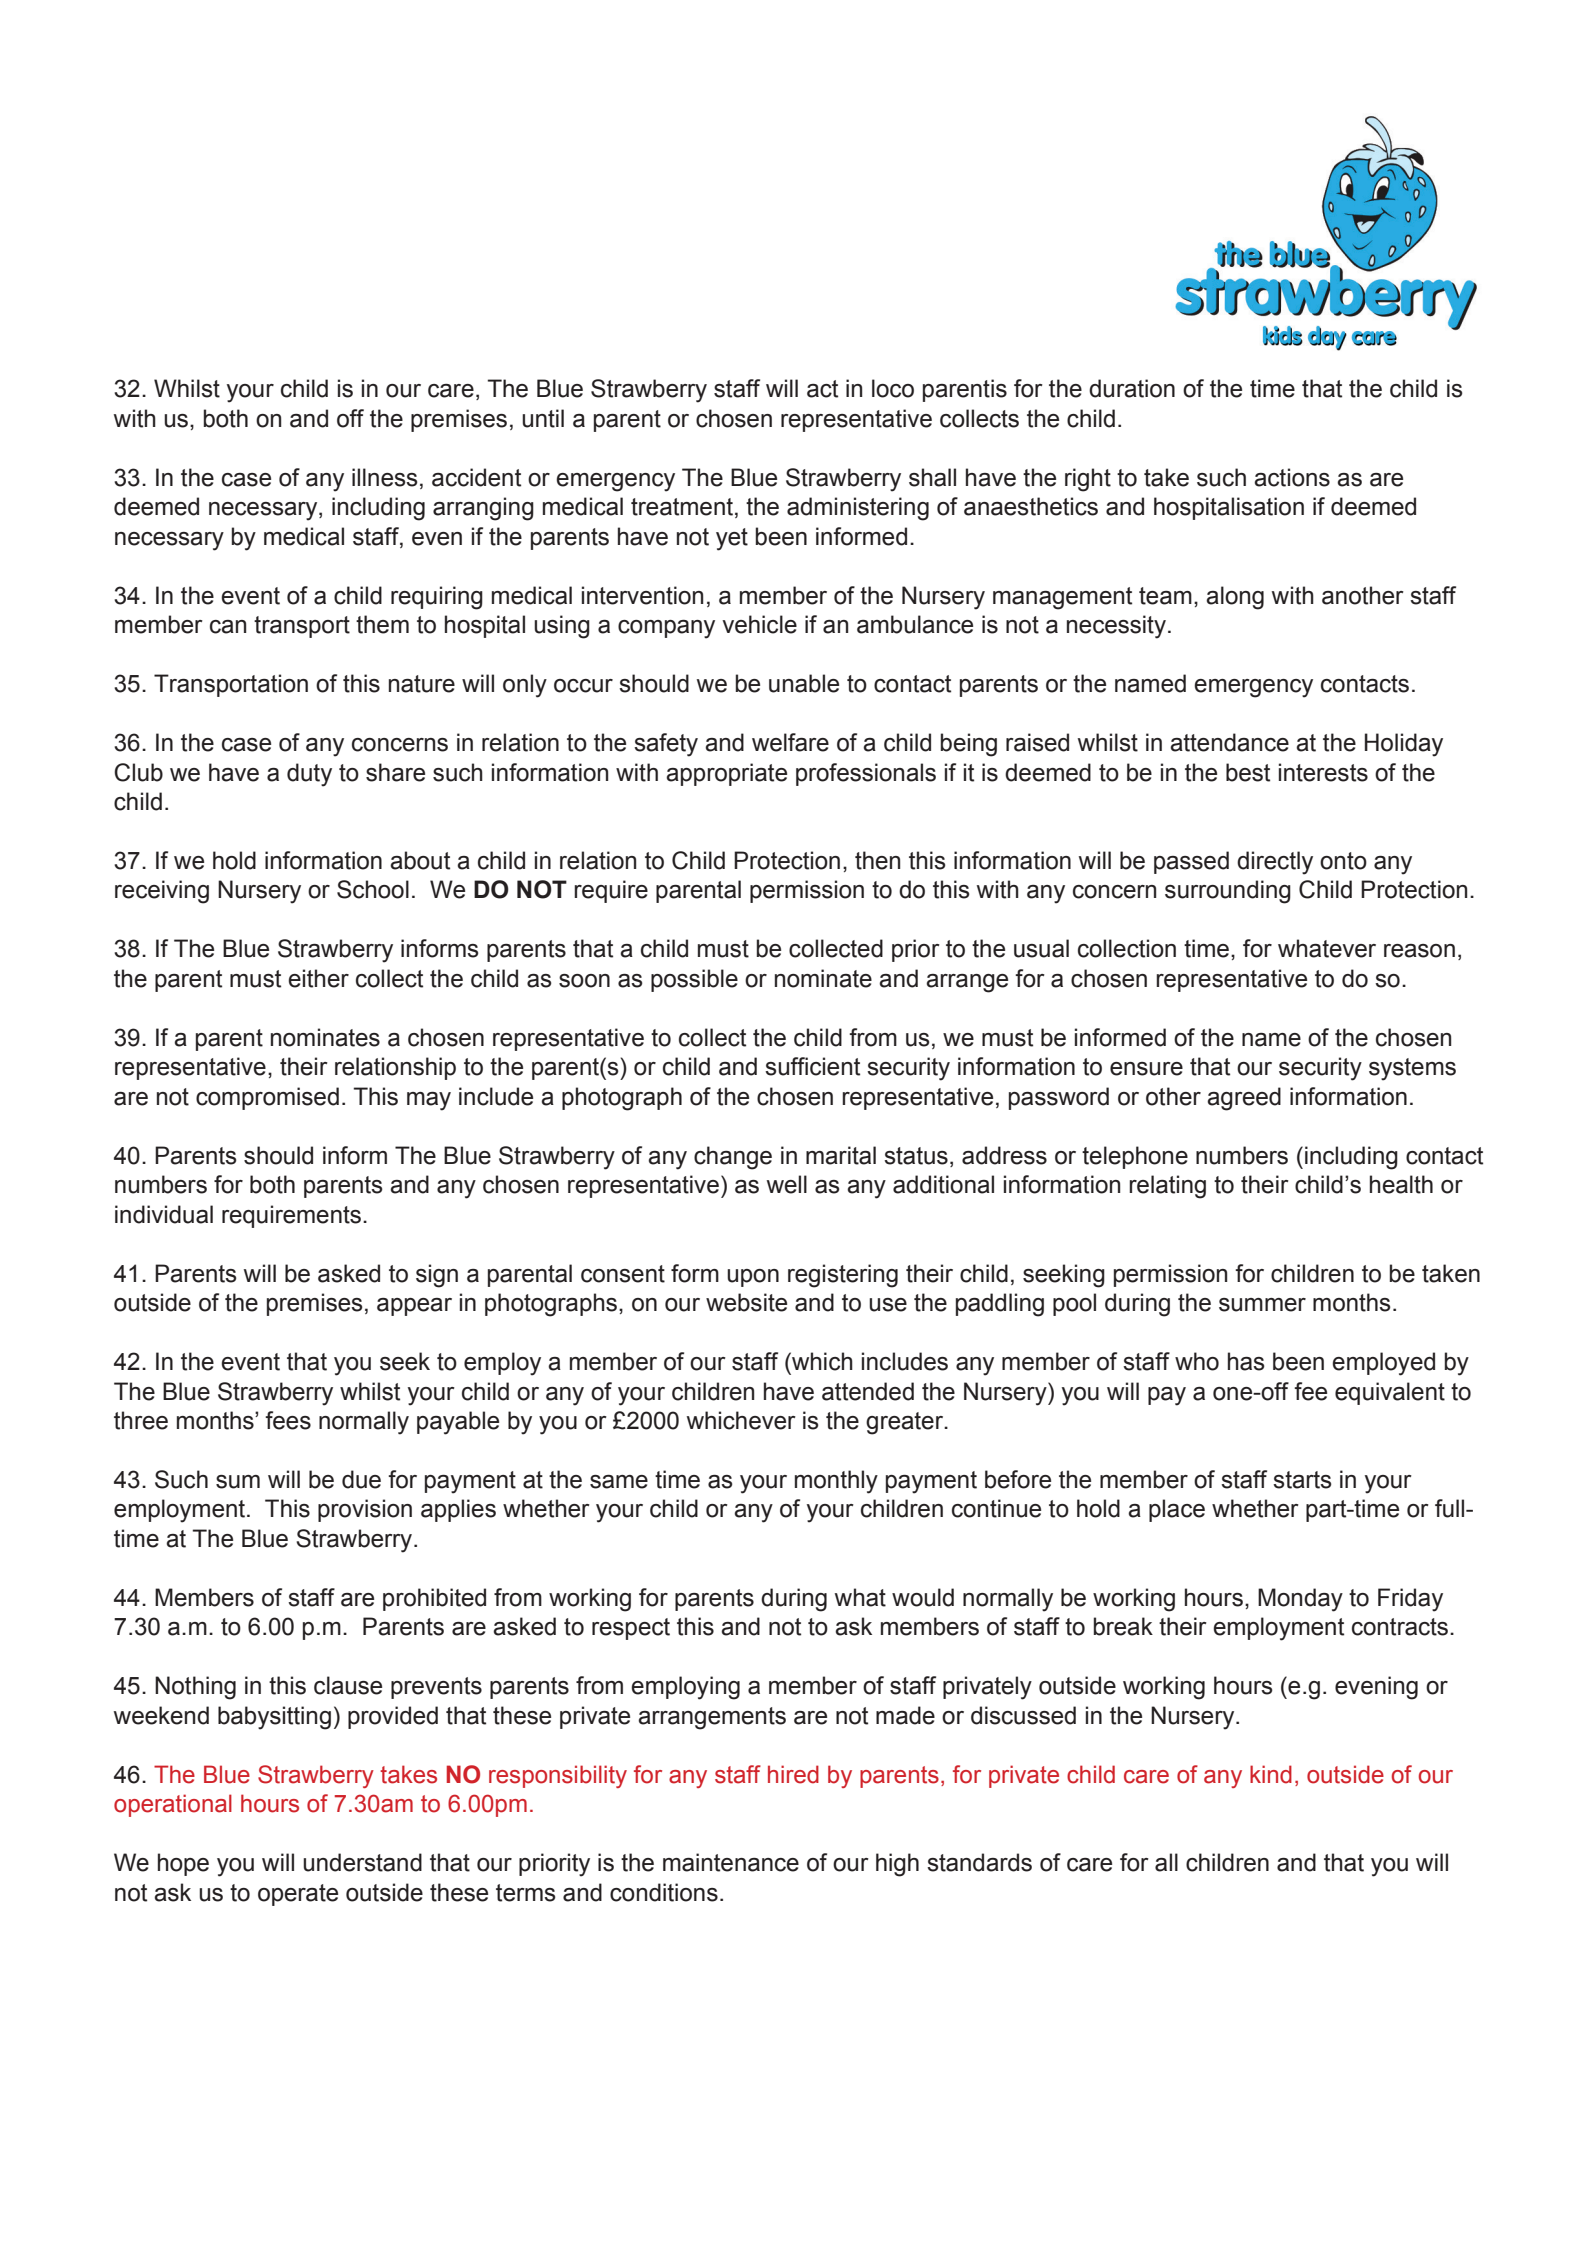  Describe the element at coordinates (726, 774) in the page. I see `appropriate` at that location.
